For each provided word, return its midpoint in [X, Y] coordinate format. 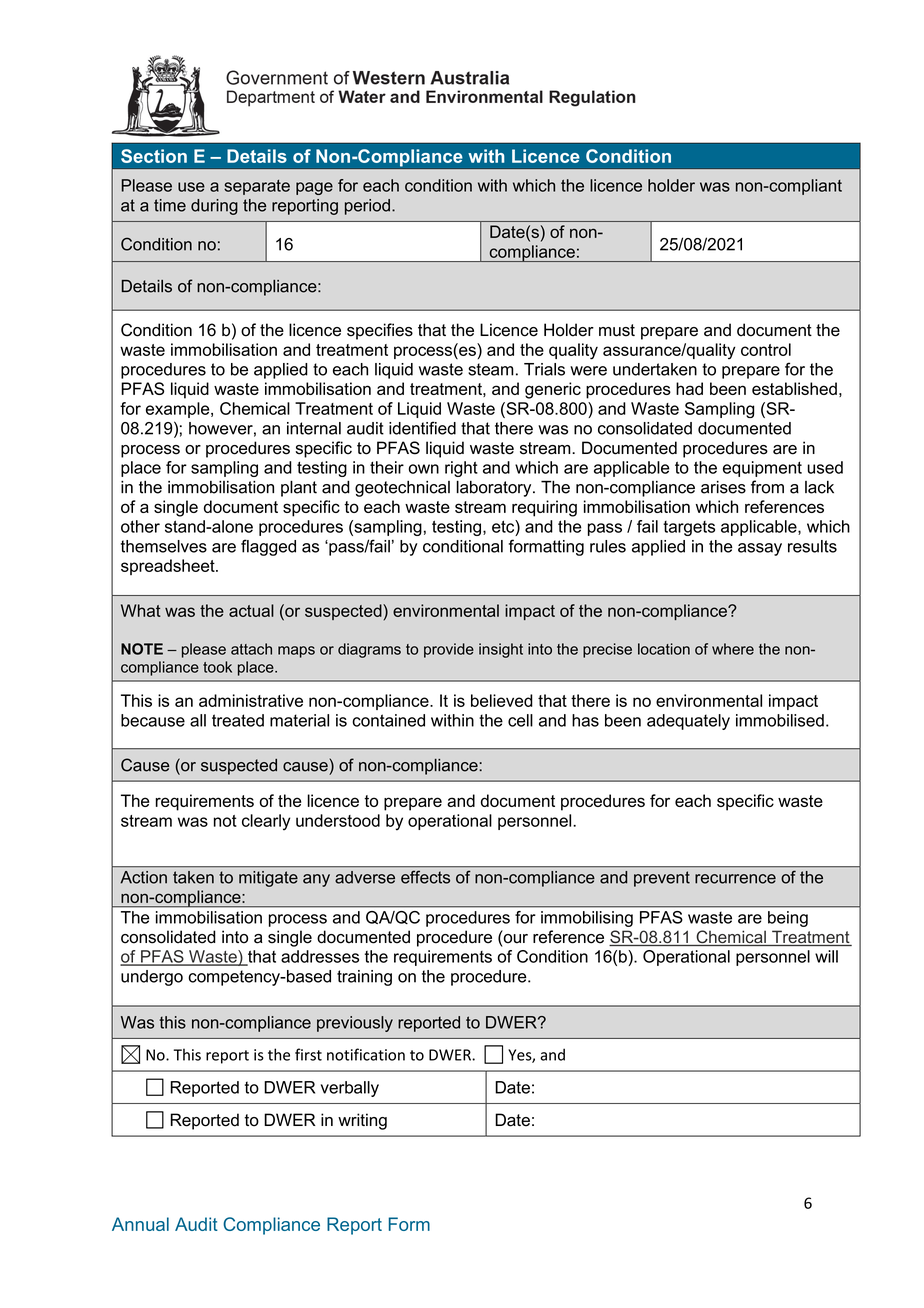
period [367, 207]
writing [362, 1121]
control [766, 349]
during [214, 207]
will [826, 956]
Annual [140, 1224]
